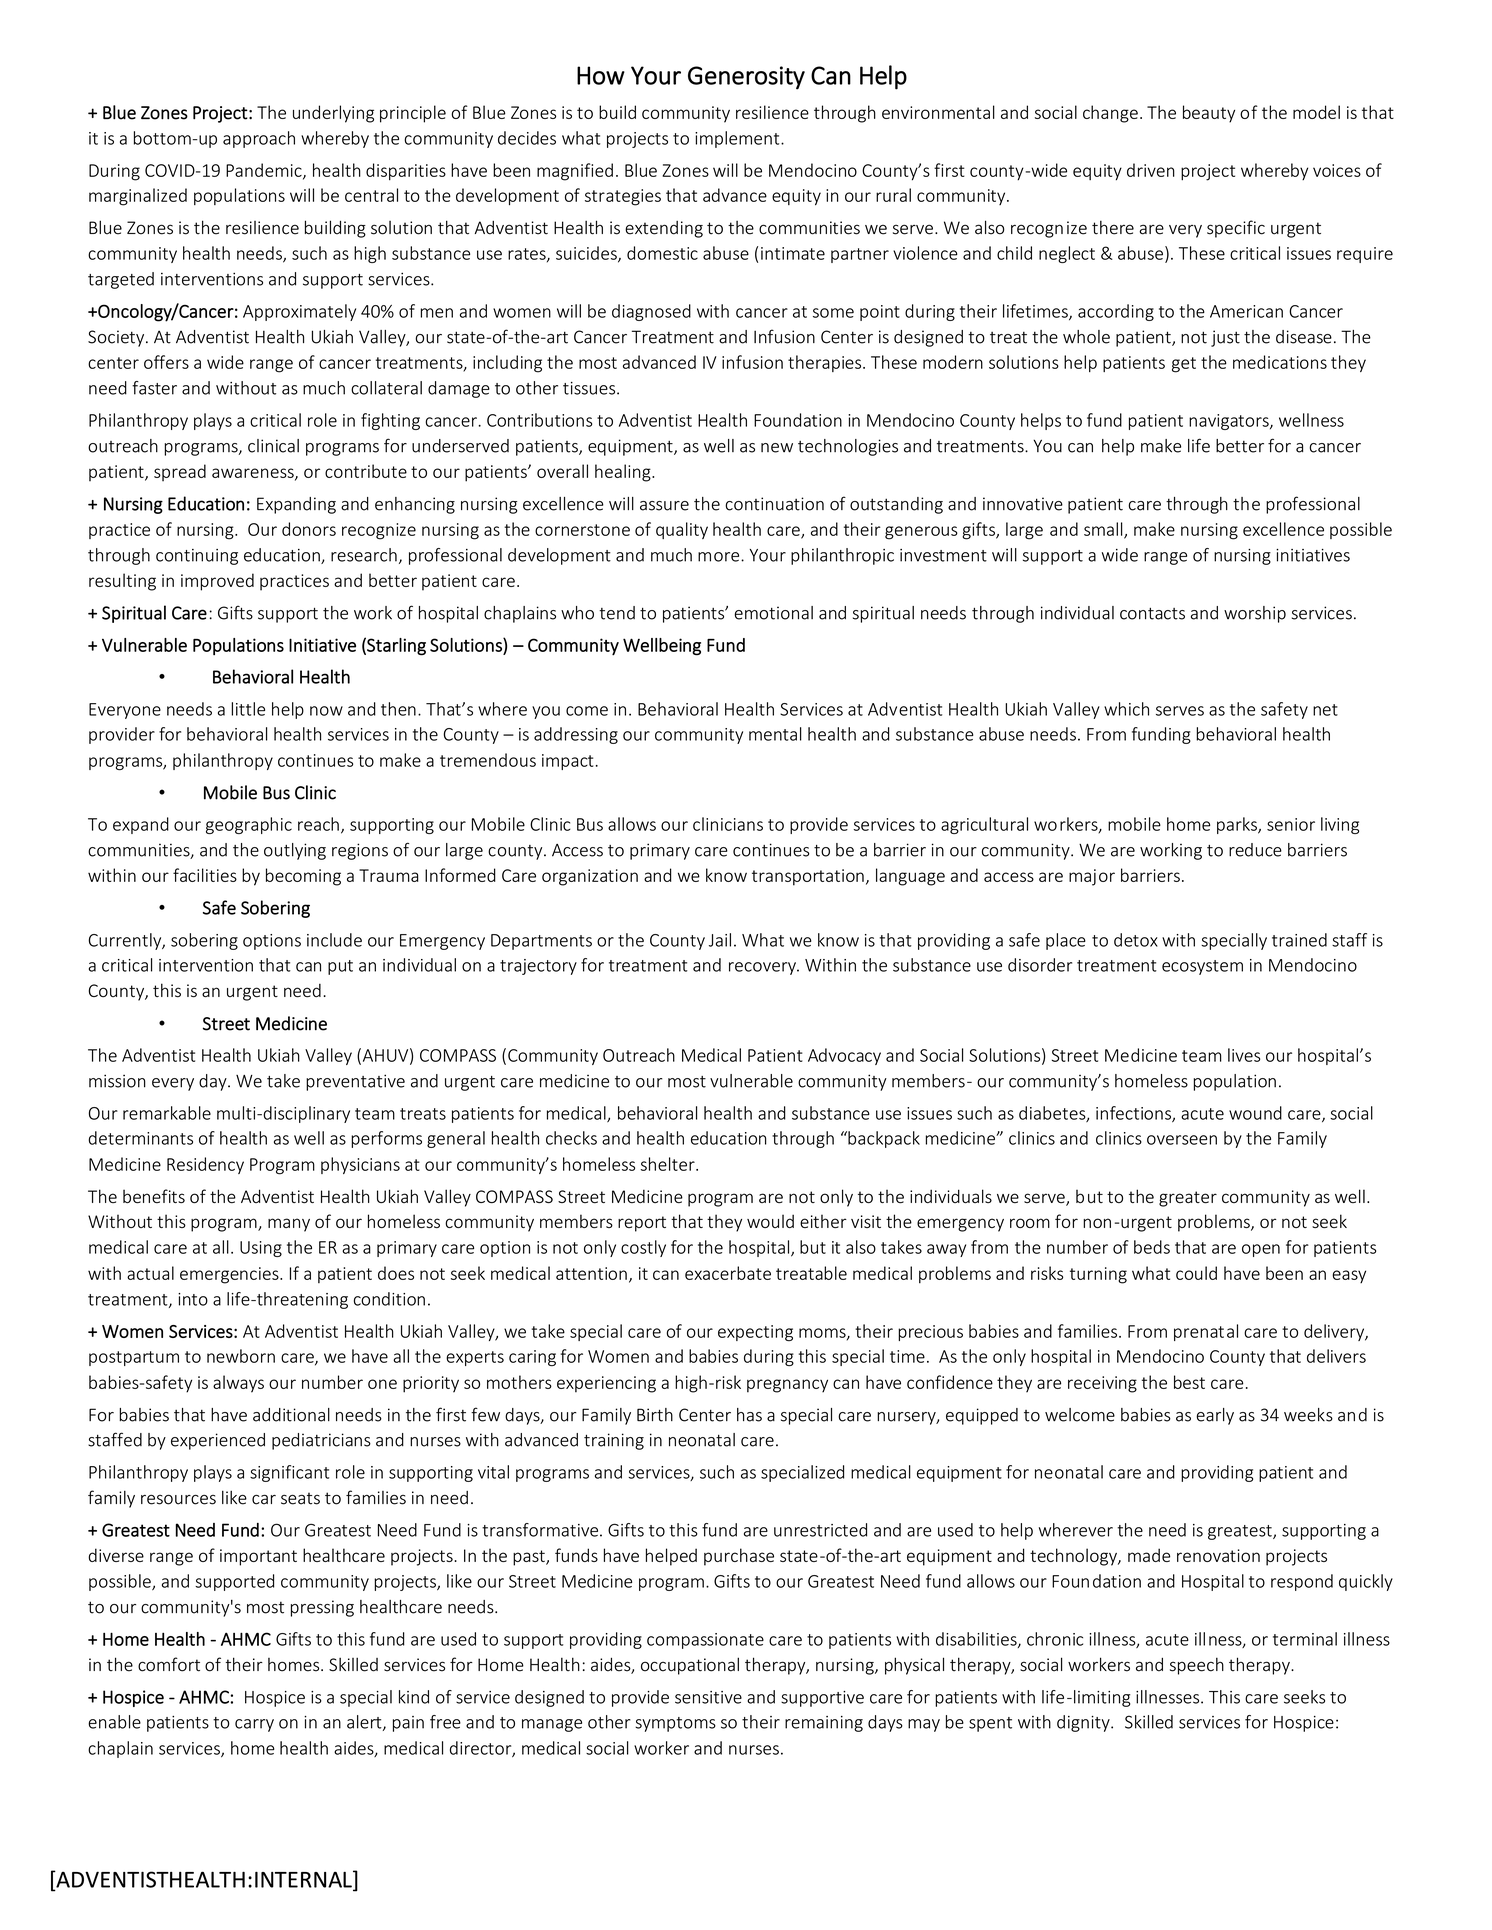 Image resolution: width=1492 pixels, height=1930 pixels. What do you see at coordinates (1104, 530) in the image?
I see `small` at bounding box center [1104, 530].
